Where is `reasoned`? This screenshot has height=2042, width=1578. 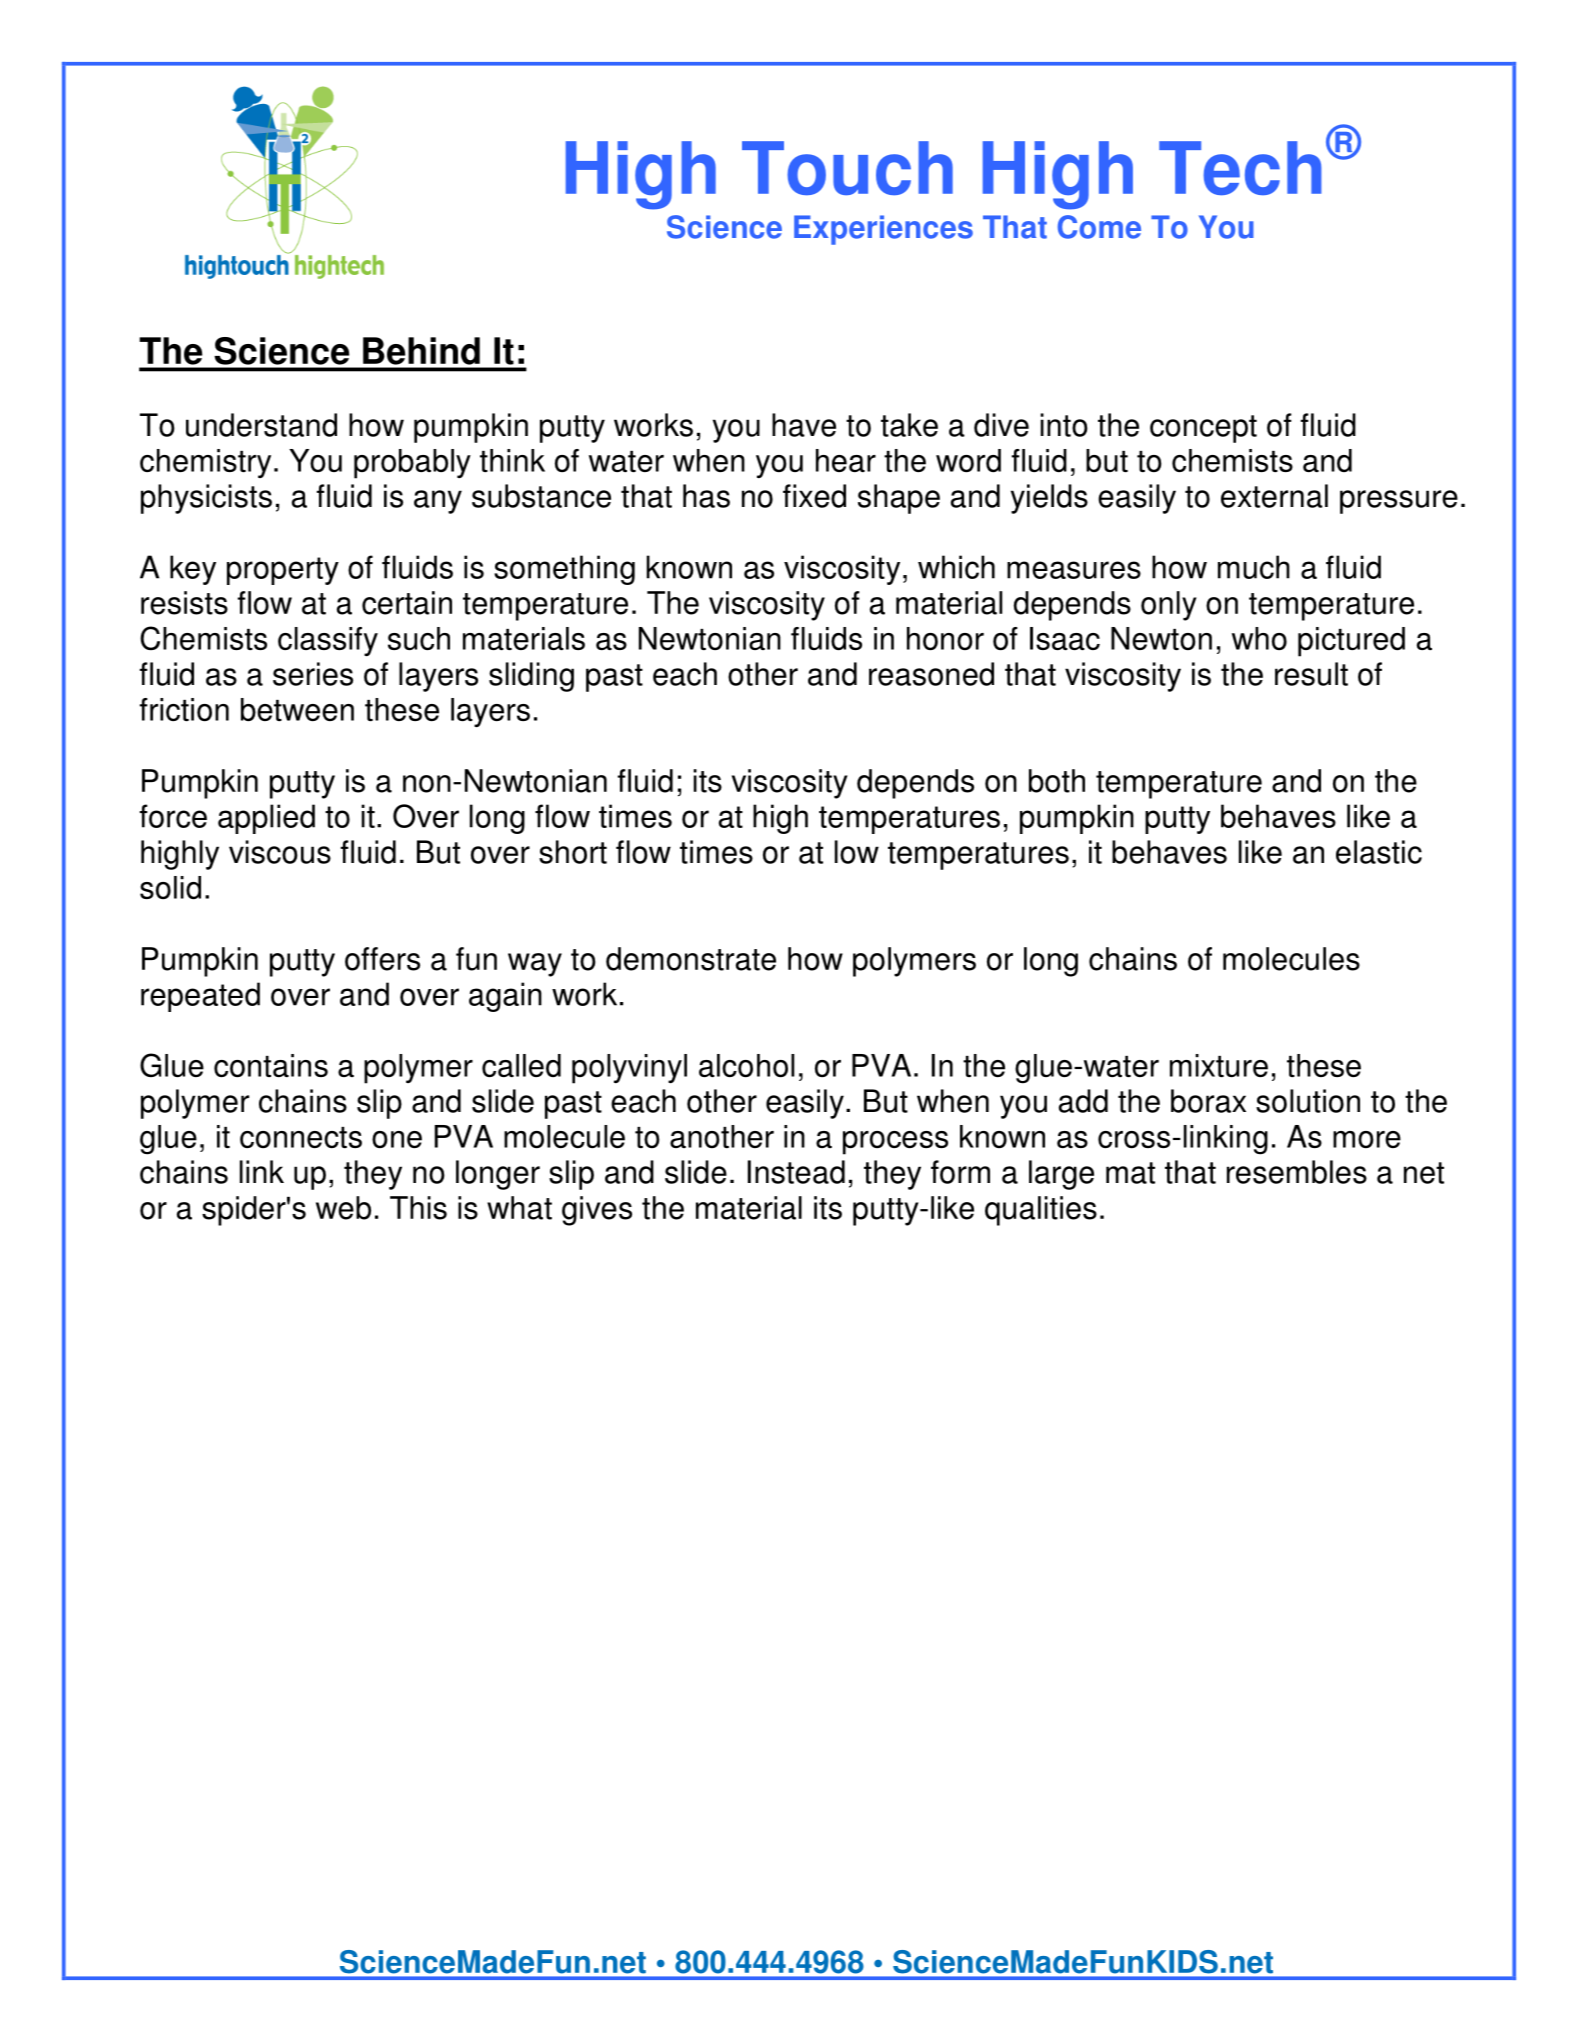 reasoned is located at coordinates (931, 674).
